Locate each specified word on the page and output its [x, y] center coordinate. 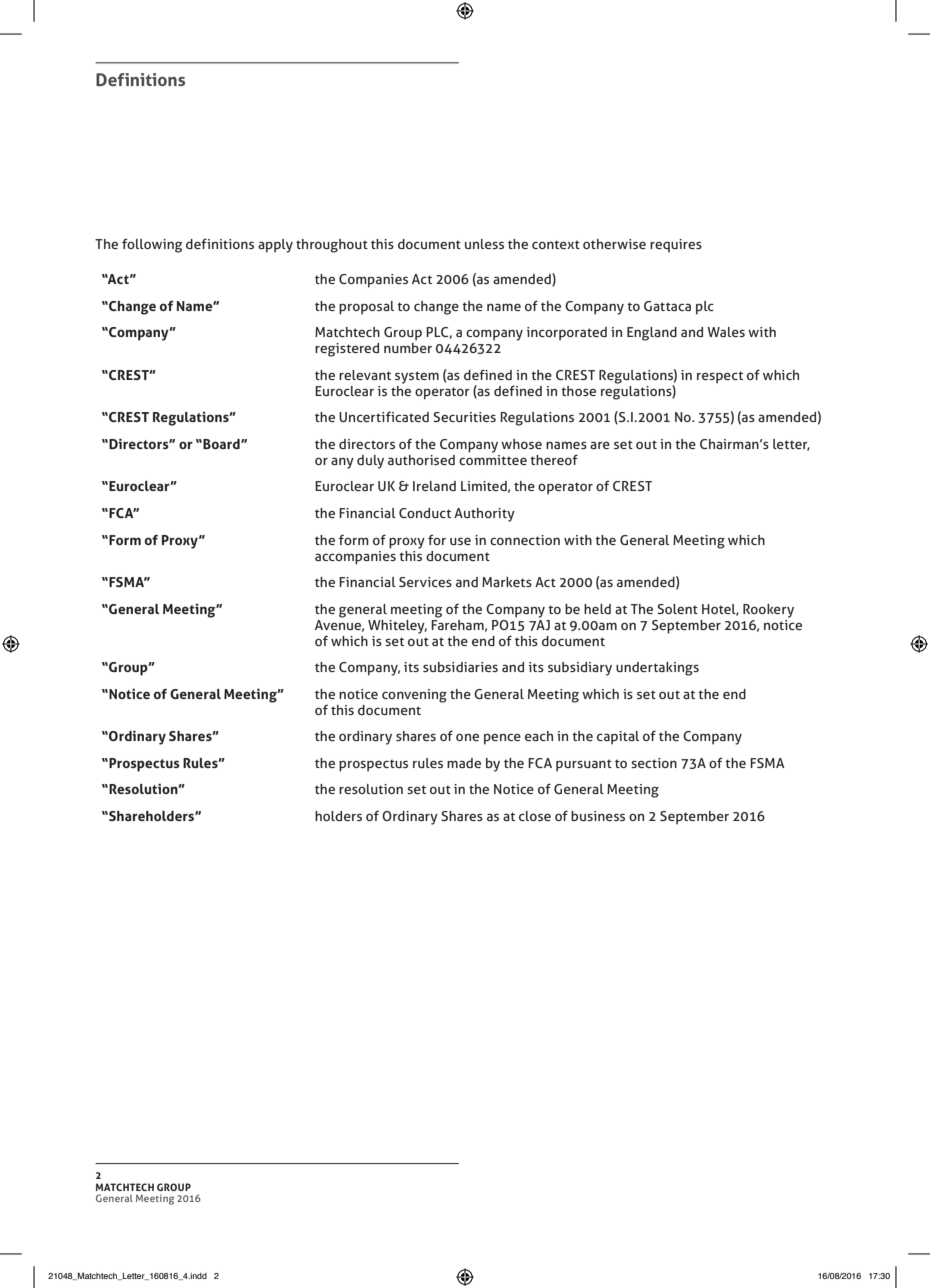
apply [275, 246]
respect [720, 377]
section [654, 763]
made [464, 763]
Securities [464, 417]
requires [676, 246]
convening [414, 696]
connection [525, 540]
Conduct [425, 513]
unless [484, 244]
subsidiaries [460, 667]
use [460, 541]
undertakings [657, 669]
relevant [365, 375]
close [535, 816]
